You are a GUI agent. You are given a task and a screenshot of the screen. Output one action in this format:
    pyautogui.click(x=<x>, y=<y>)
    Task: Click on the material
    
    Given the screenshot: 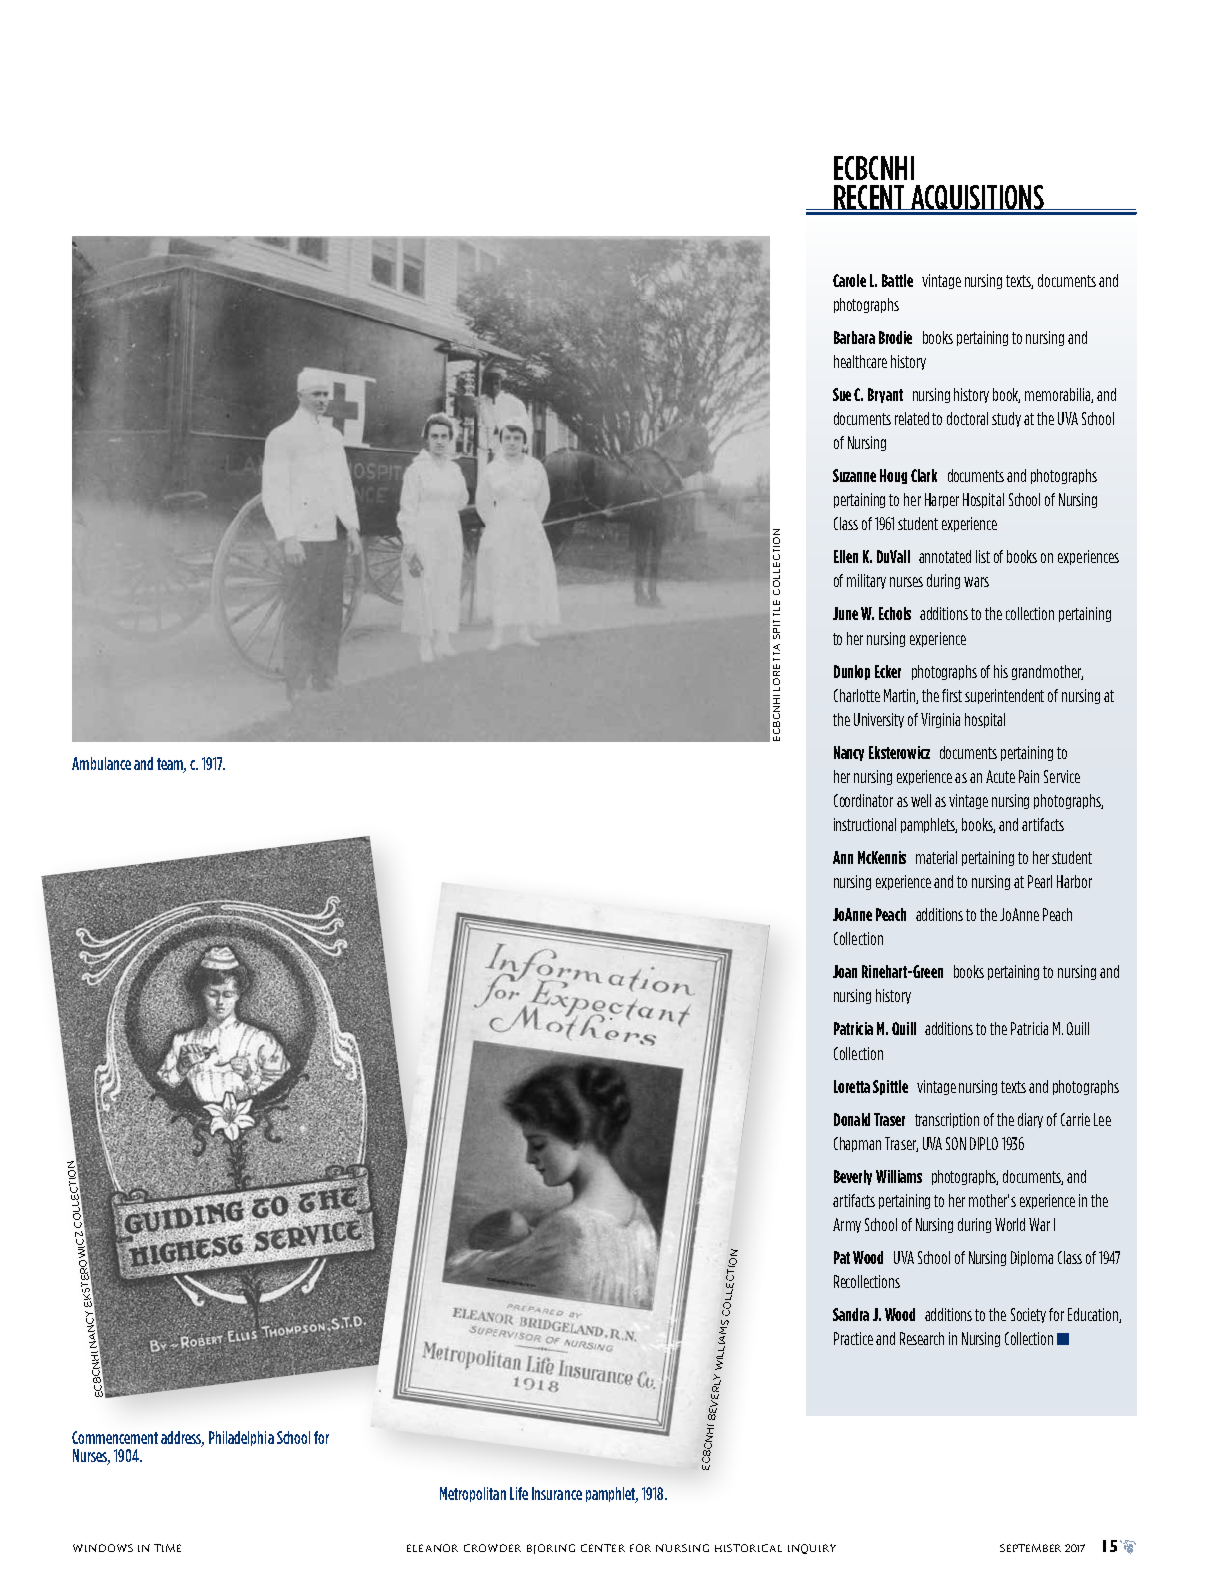 What is the action you would take?
    pyautogui.click(x=936, y=857)
